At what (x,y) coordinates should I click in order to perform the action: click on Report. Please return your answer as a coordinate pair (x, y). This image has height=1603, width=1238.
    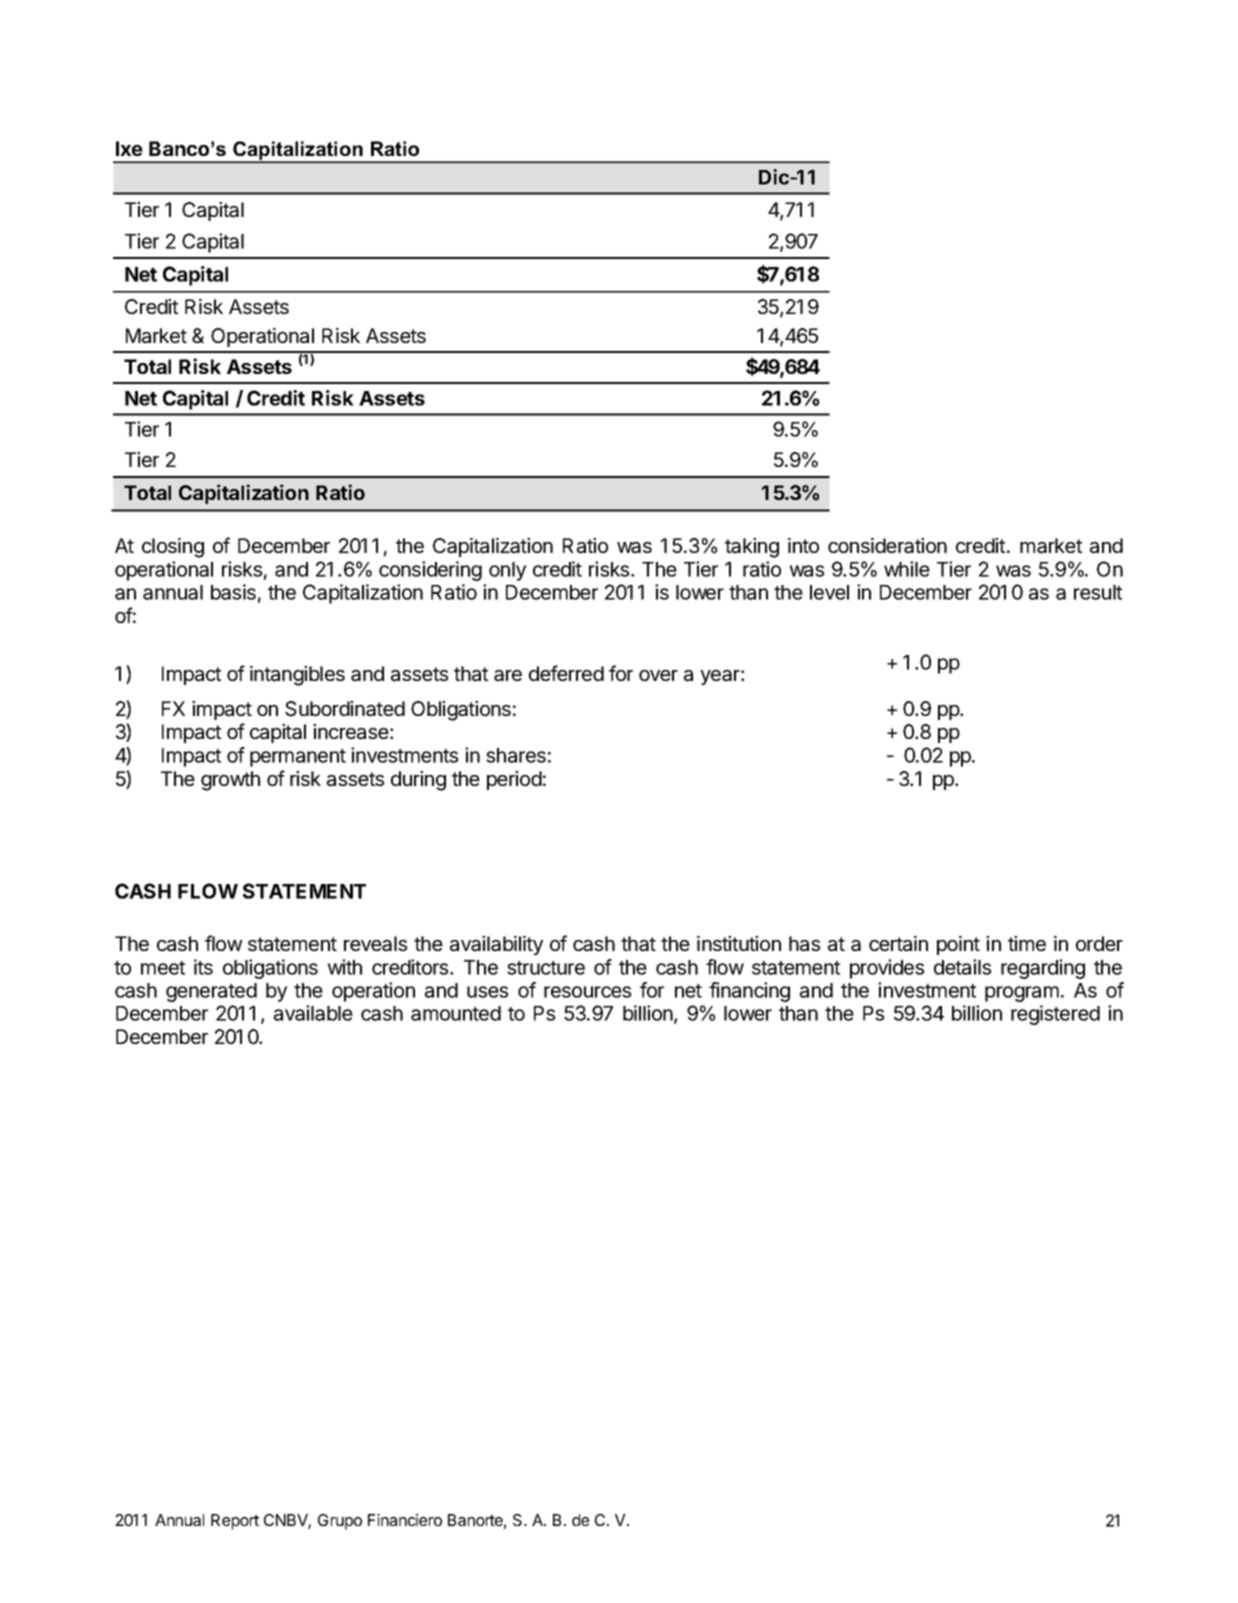
    Looking at the image, I should click on (235, 1522).
